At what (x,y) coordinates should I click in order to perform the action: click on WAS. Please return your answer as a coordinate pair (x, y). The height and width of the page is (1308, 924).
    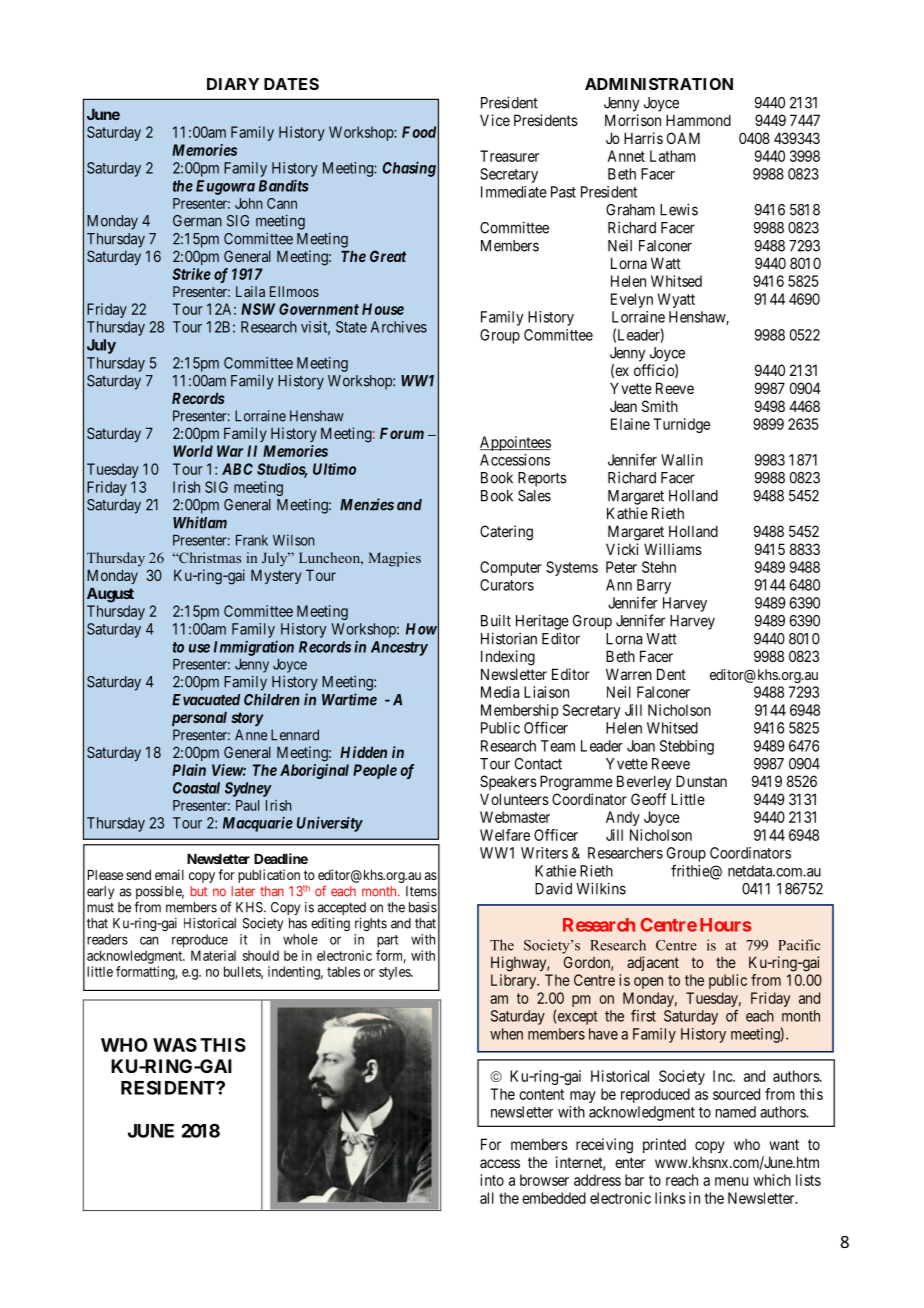
    Looking at the image, I should click on (175, 1045).
